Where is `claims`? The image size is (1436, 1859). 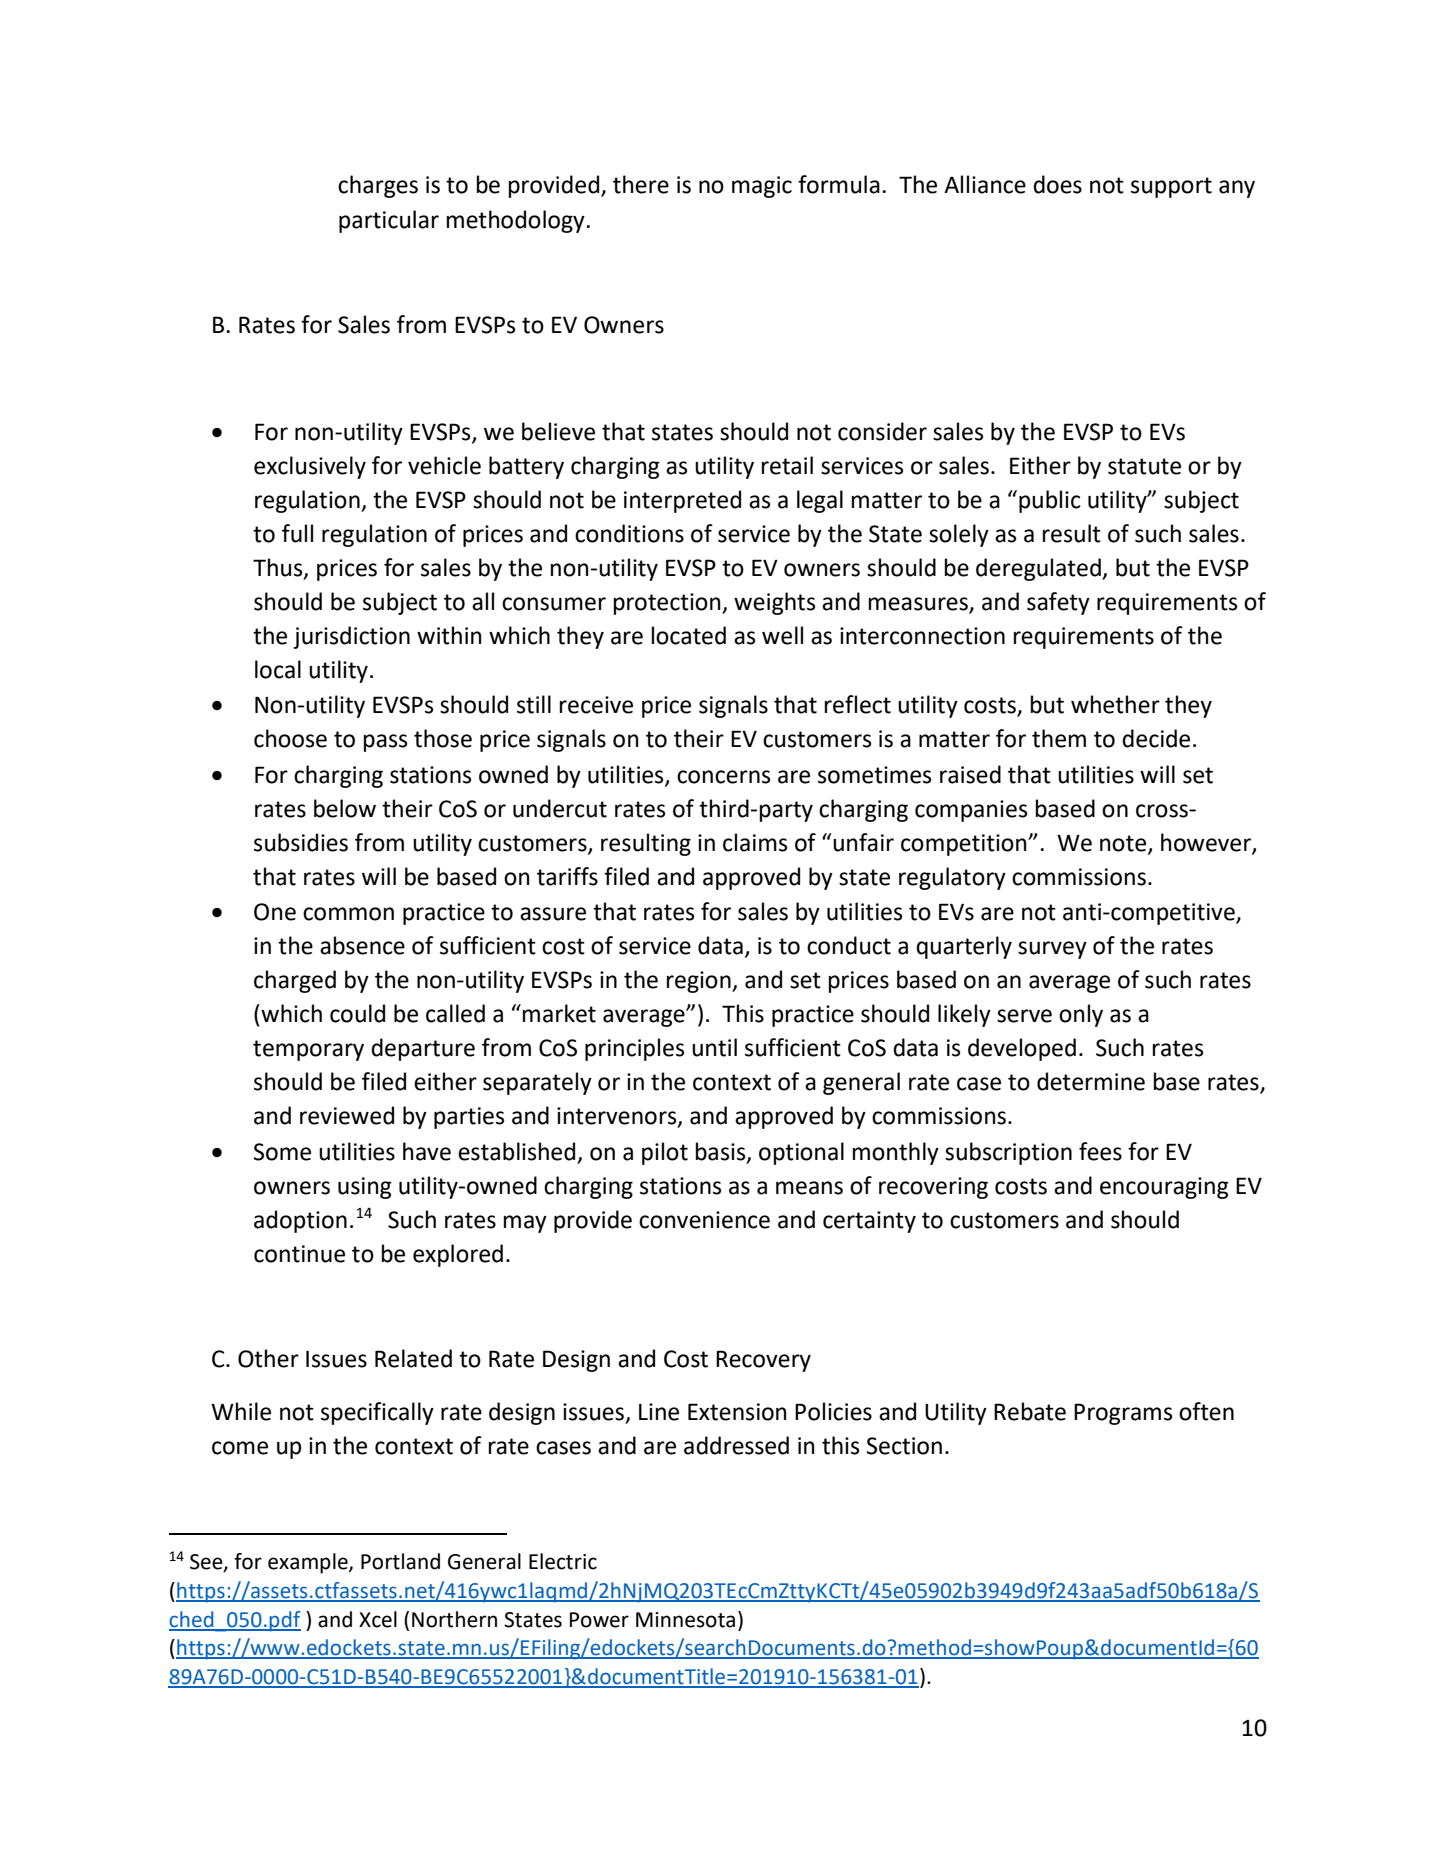 claims is located at coordinates (755, 842).
